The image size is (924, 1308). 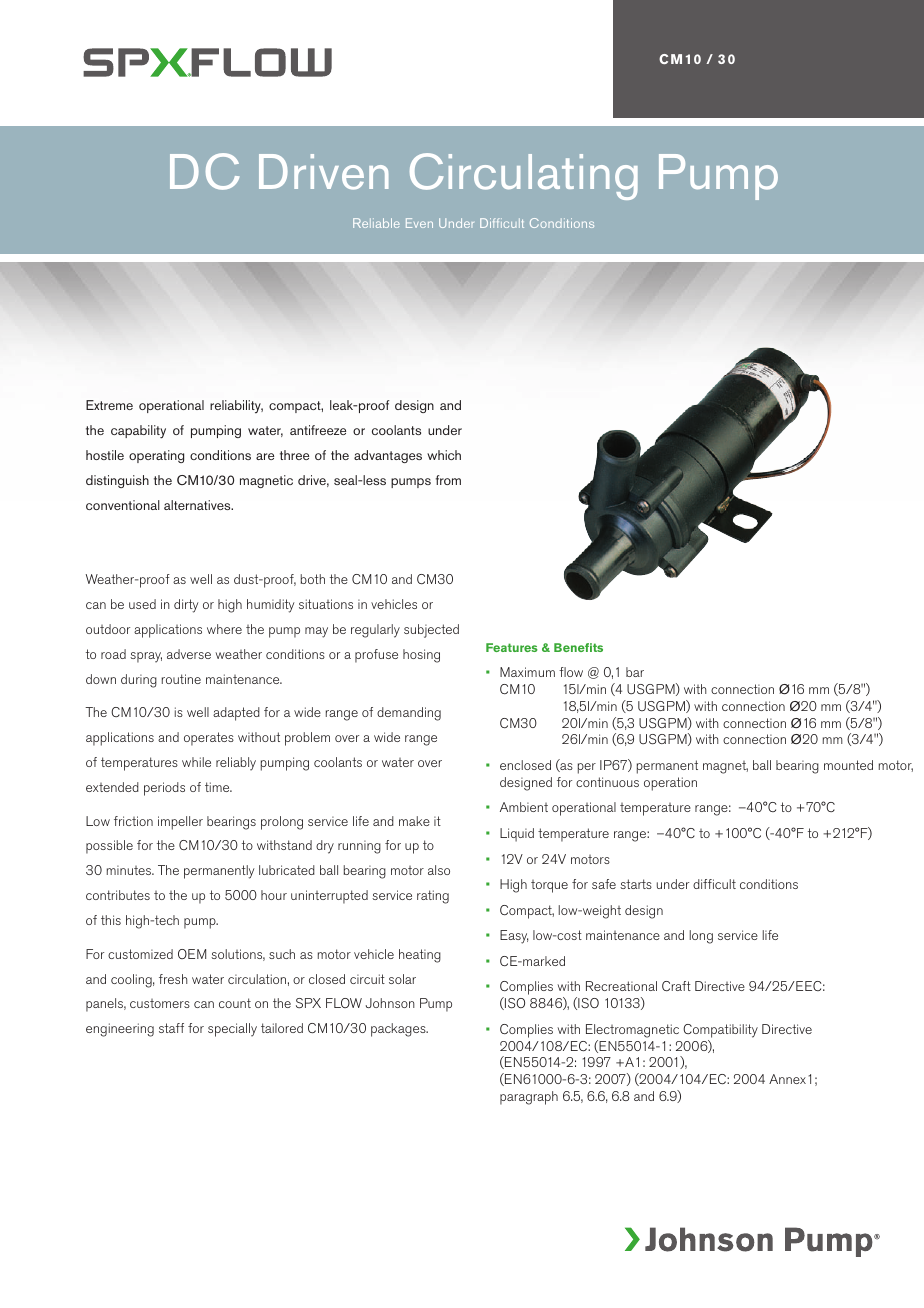 I want to click on Circulating, so click(x=524, y=176).
